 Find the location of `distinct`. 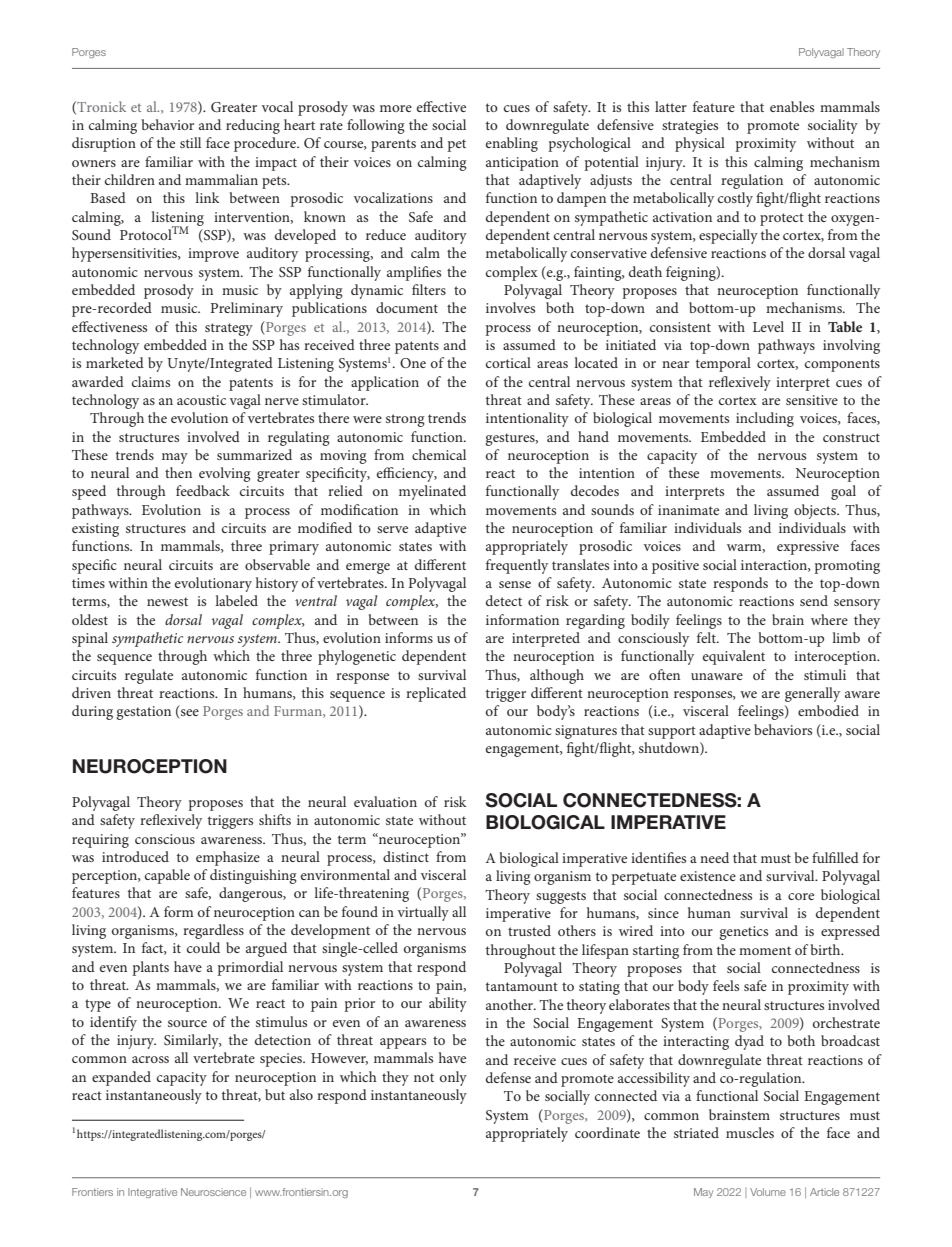

distinct is located at coordinates (406, 856).
